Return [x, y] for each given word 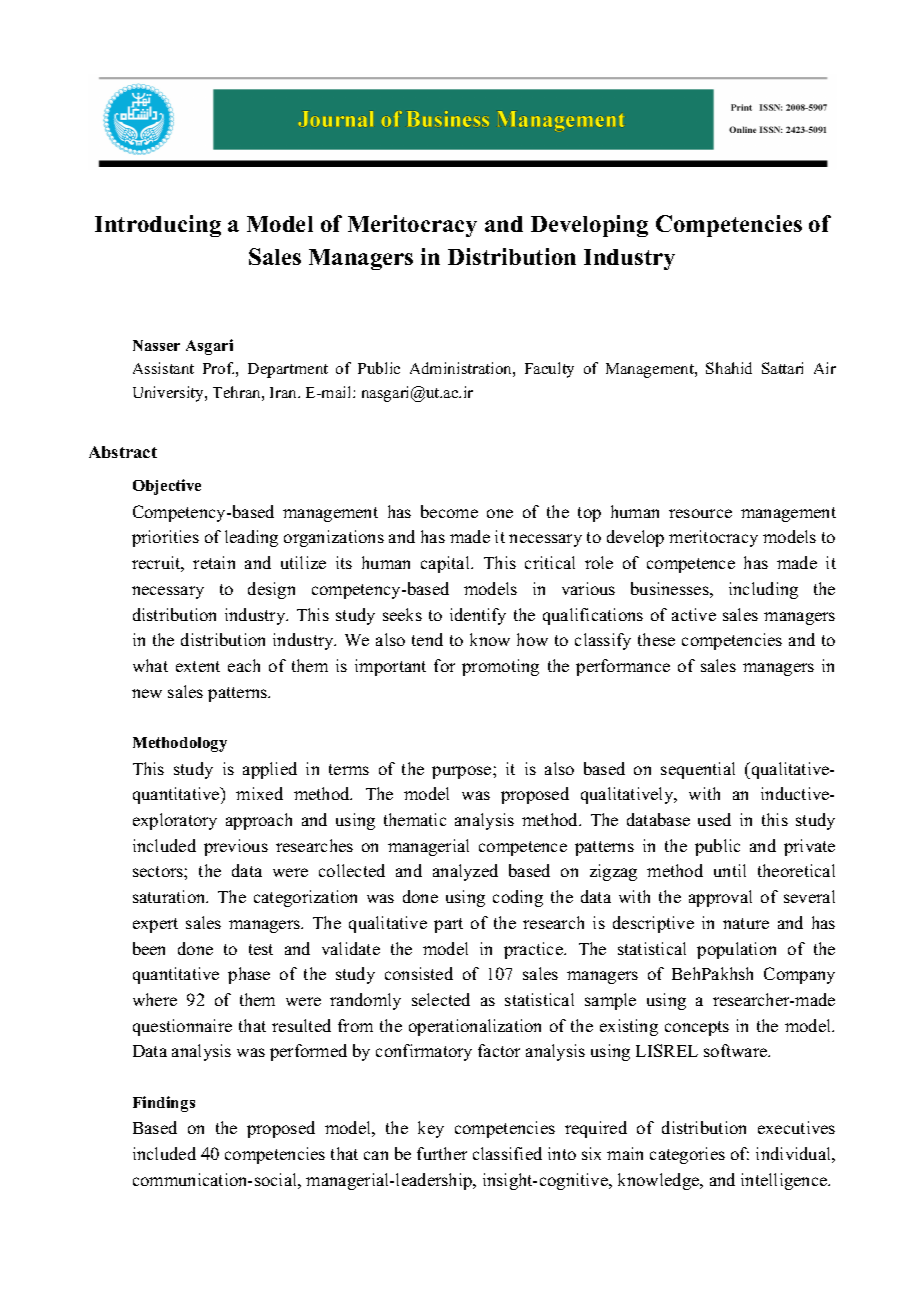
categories [687, 1155]
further [442, 1153]
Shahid [729, 368]
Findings [164, 1104]
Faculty [549, 370]
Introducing [158, 226]
